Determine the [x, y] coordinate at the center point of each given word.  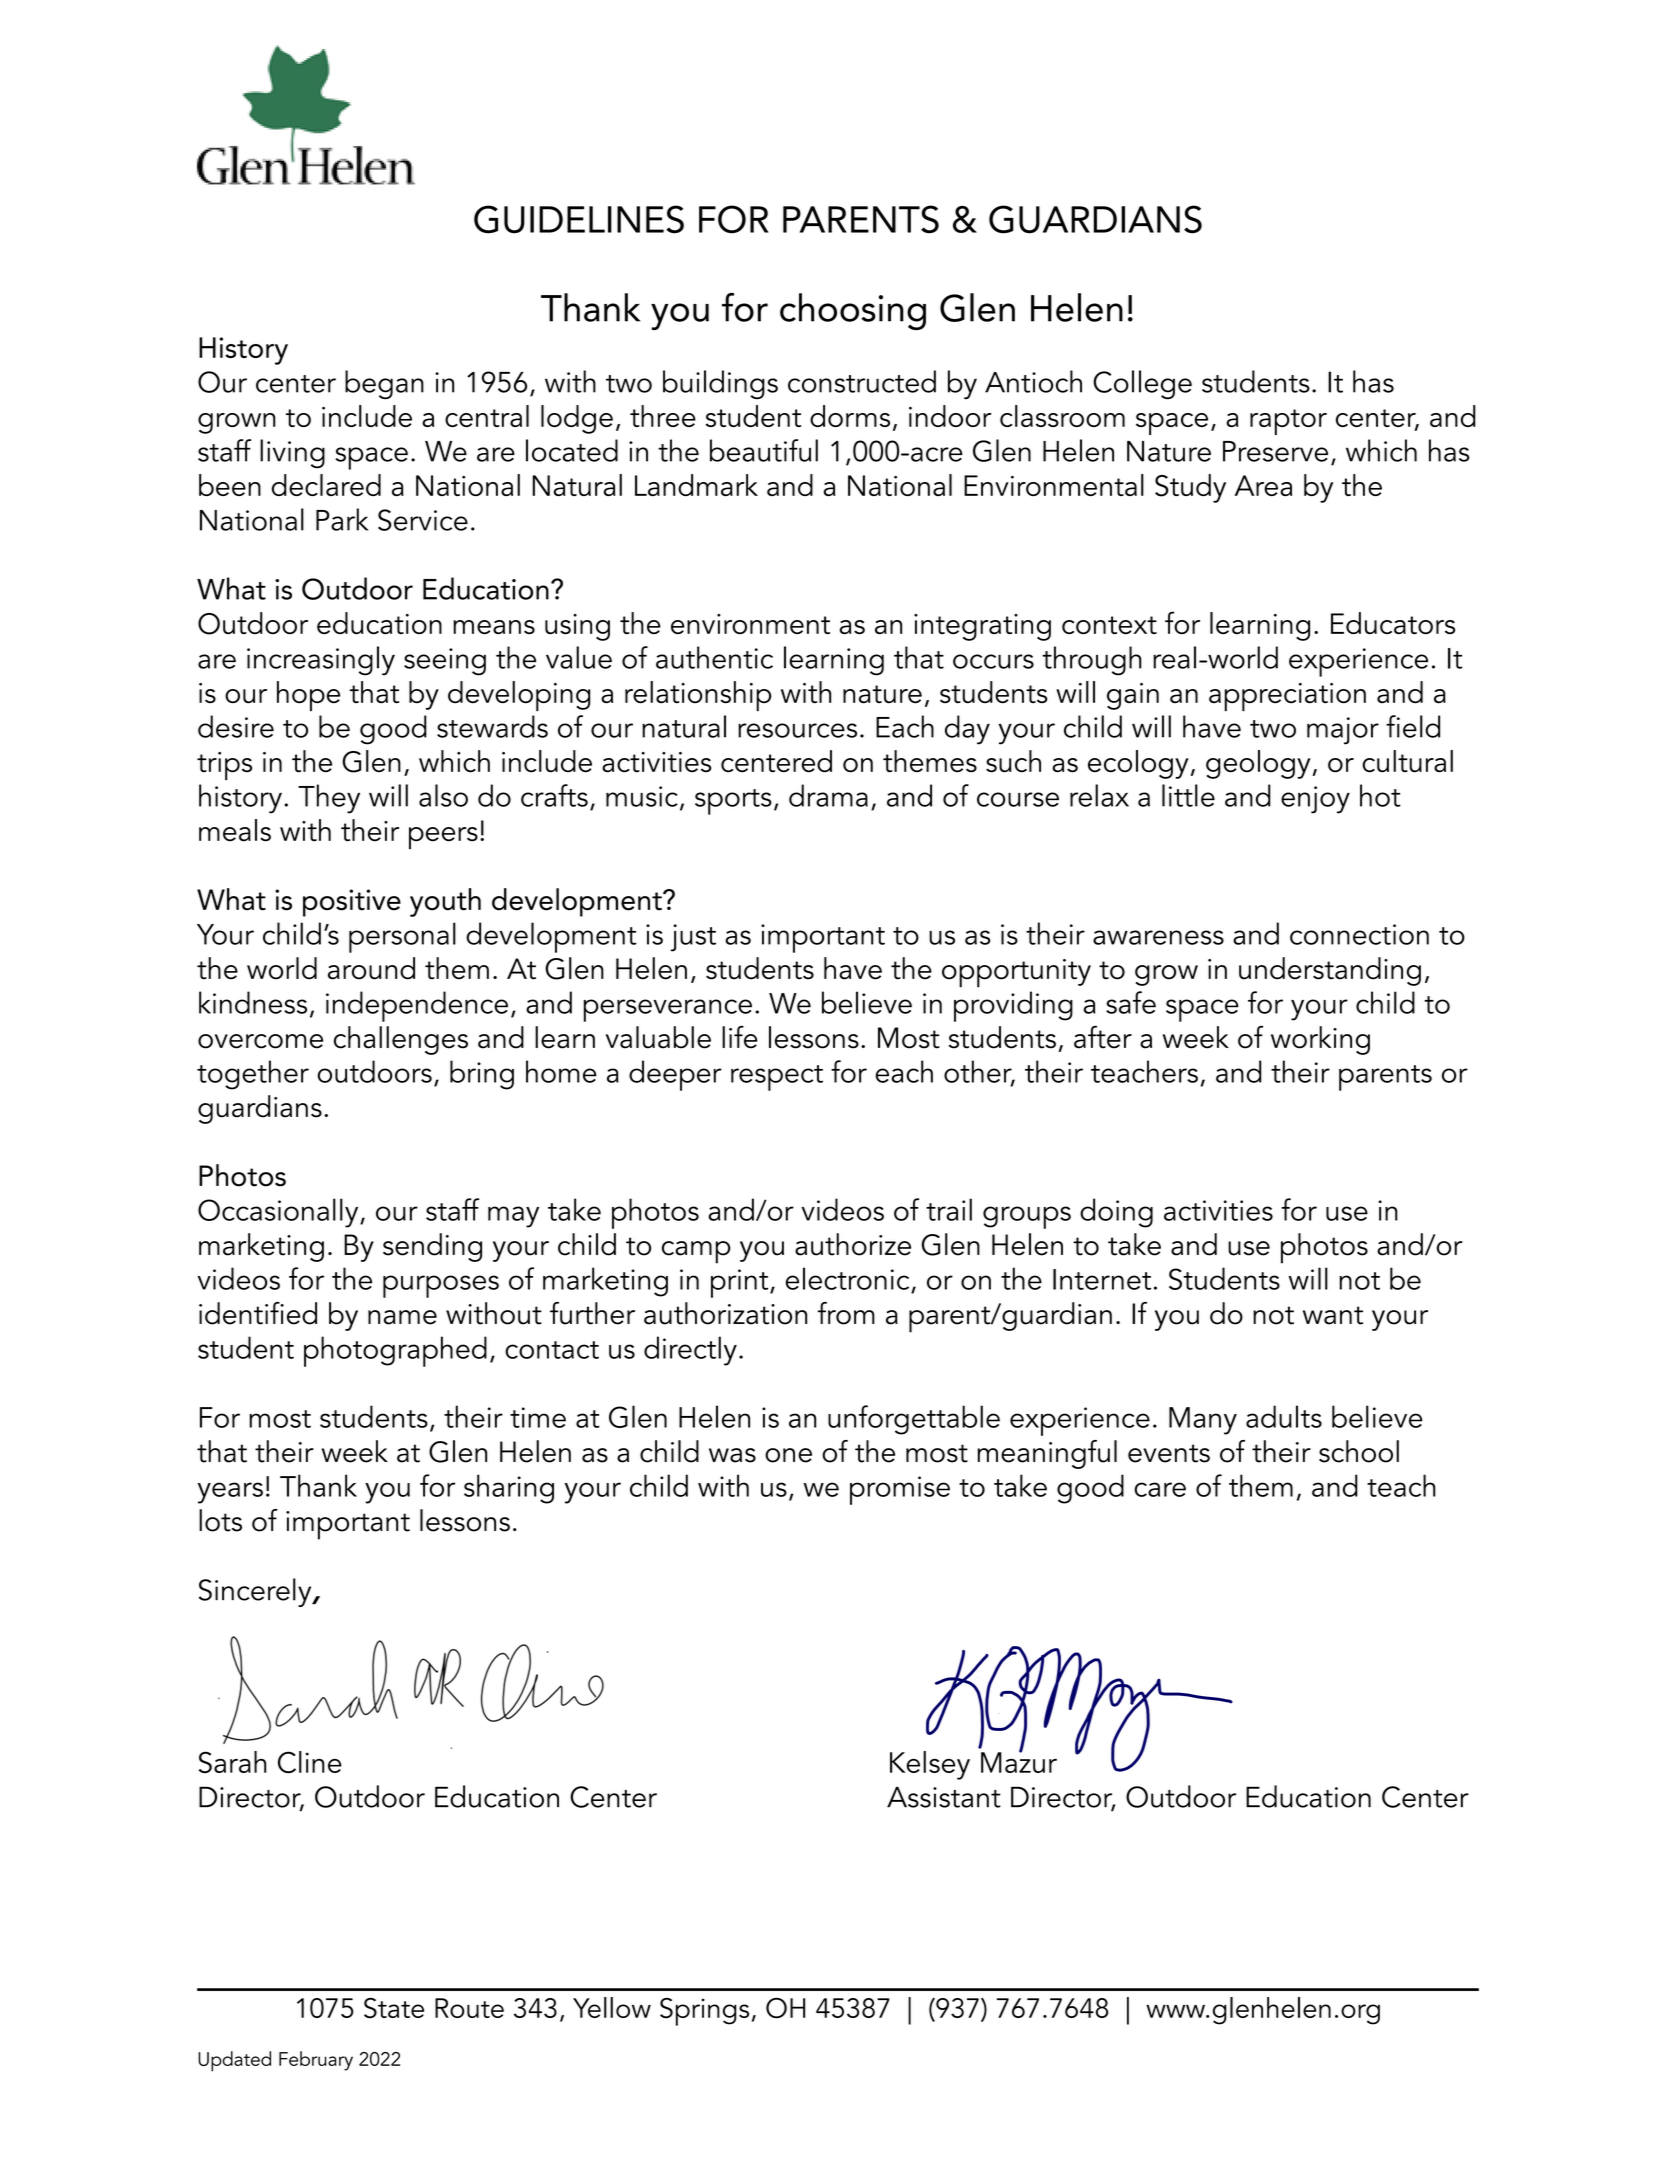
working [1320, 1040]
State [394, 2008]
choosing [853, 311]
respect [777, 1078]
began [384, 384]
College [1142, 384]
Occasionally [279, 1213]
